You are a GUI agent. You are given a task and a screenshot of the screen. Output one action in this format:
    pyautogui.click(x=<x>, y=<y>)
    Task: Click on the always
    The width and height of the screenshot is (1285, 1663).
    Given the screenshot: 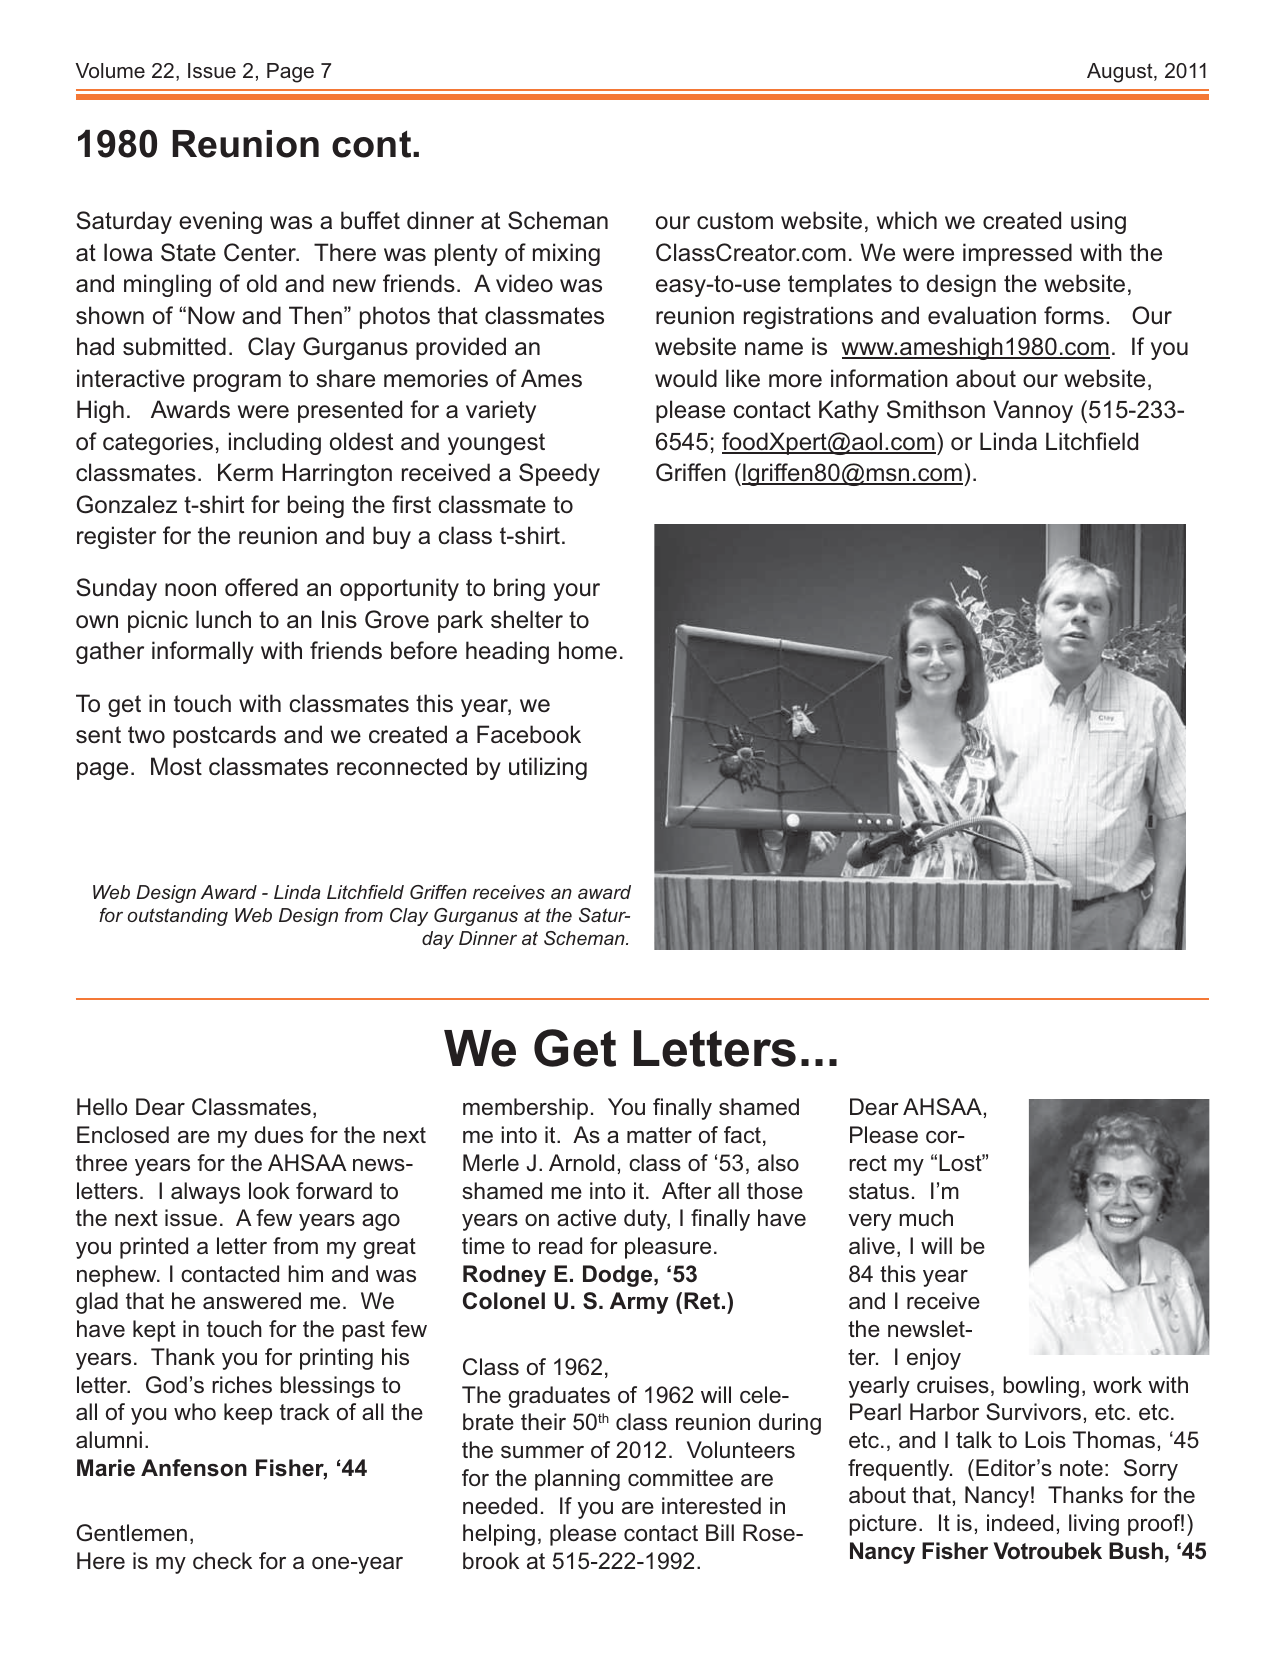 What is the action you would take?
    pyautogui.click(x=205, y=1193)
